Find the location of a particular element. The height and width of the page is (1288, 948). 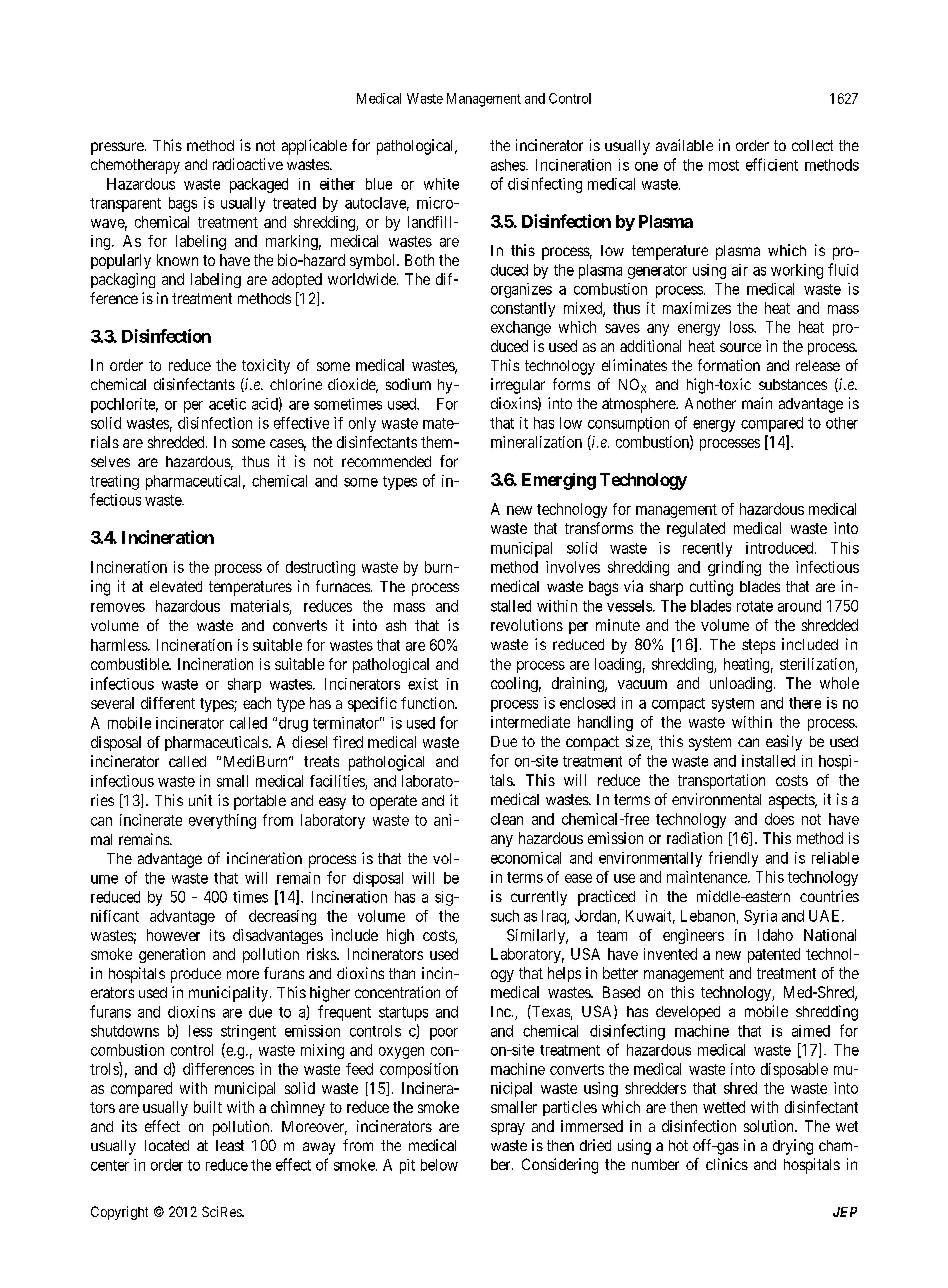

regulated is located at coordinates (696, 529).
